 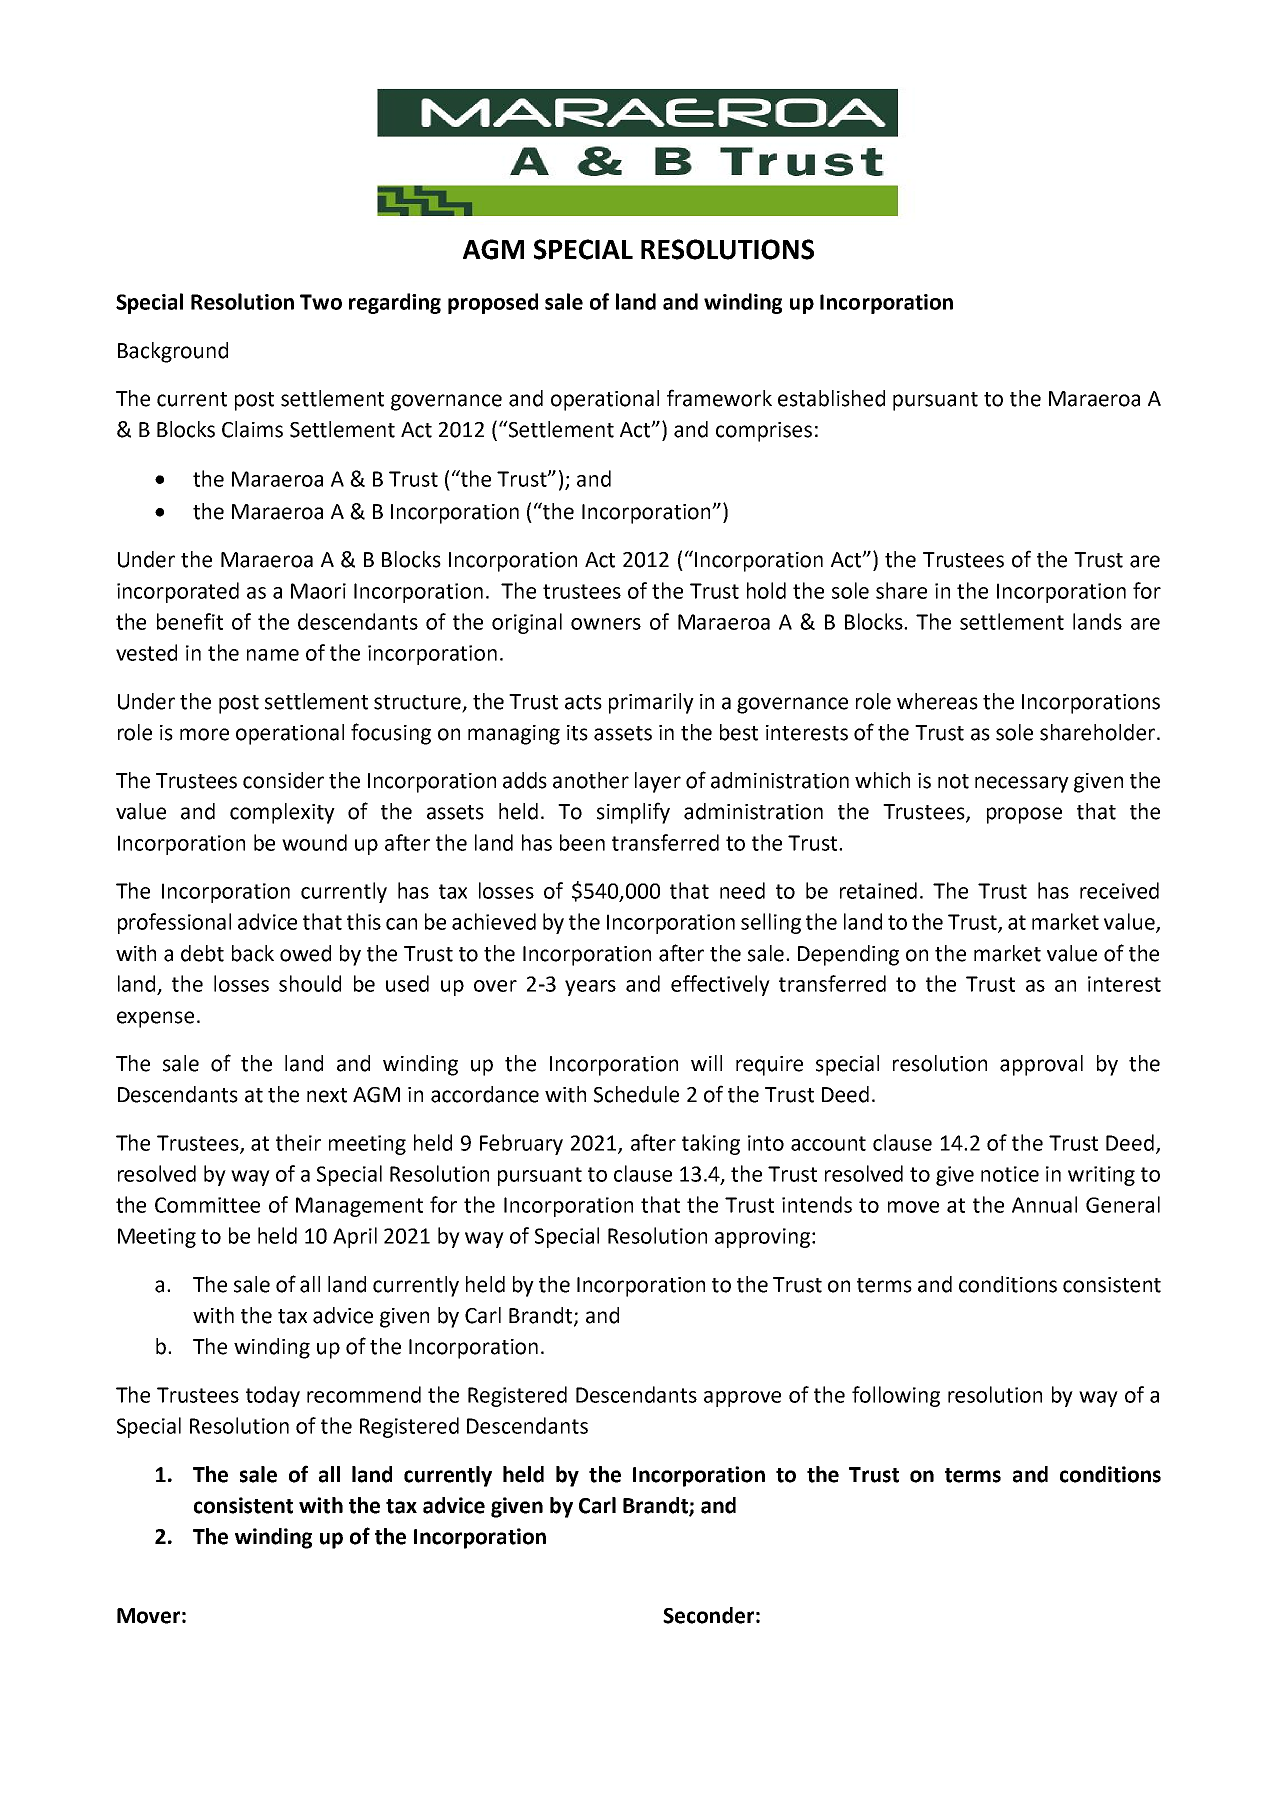 I want to click on approve, so click(x=742, y=1399).
